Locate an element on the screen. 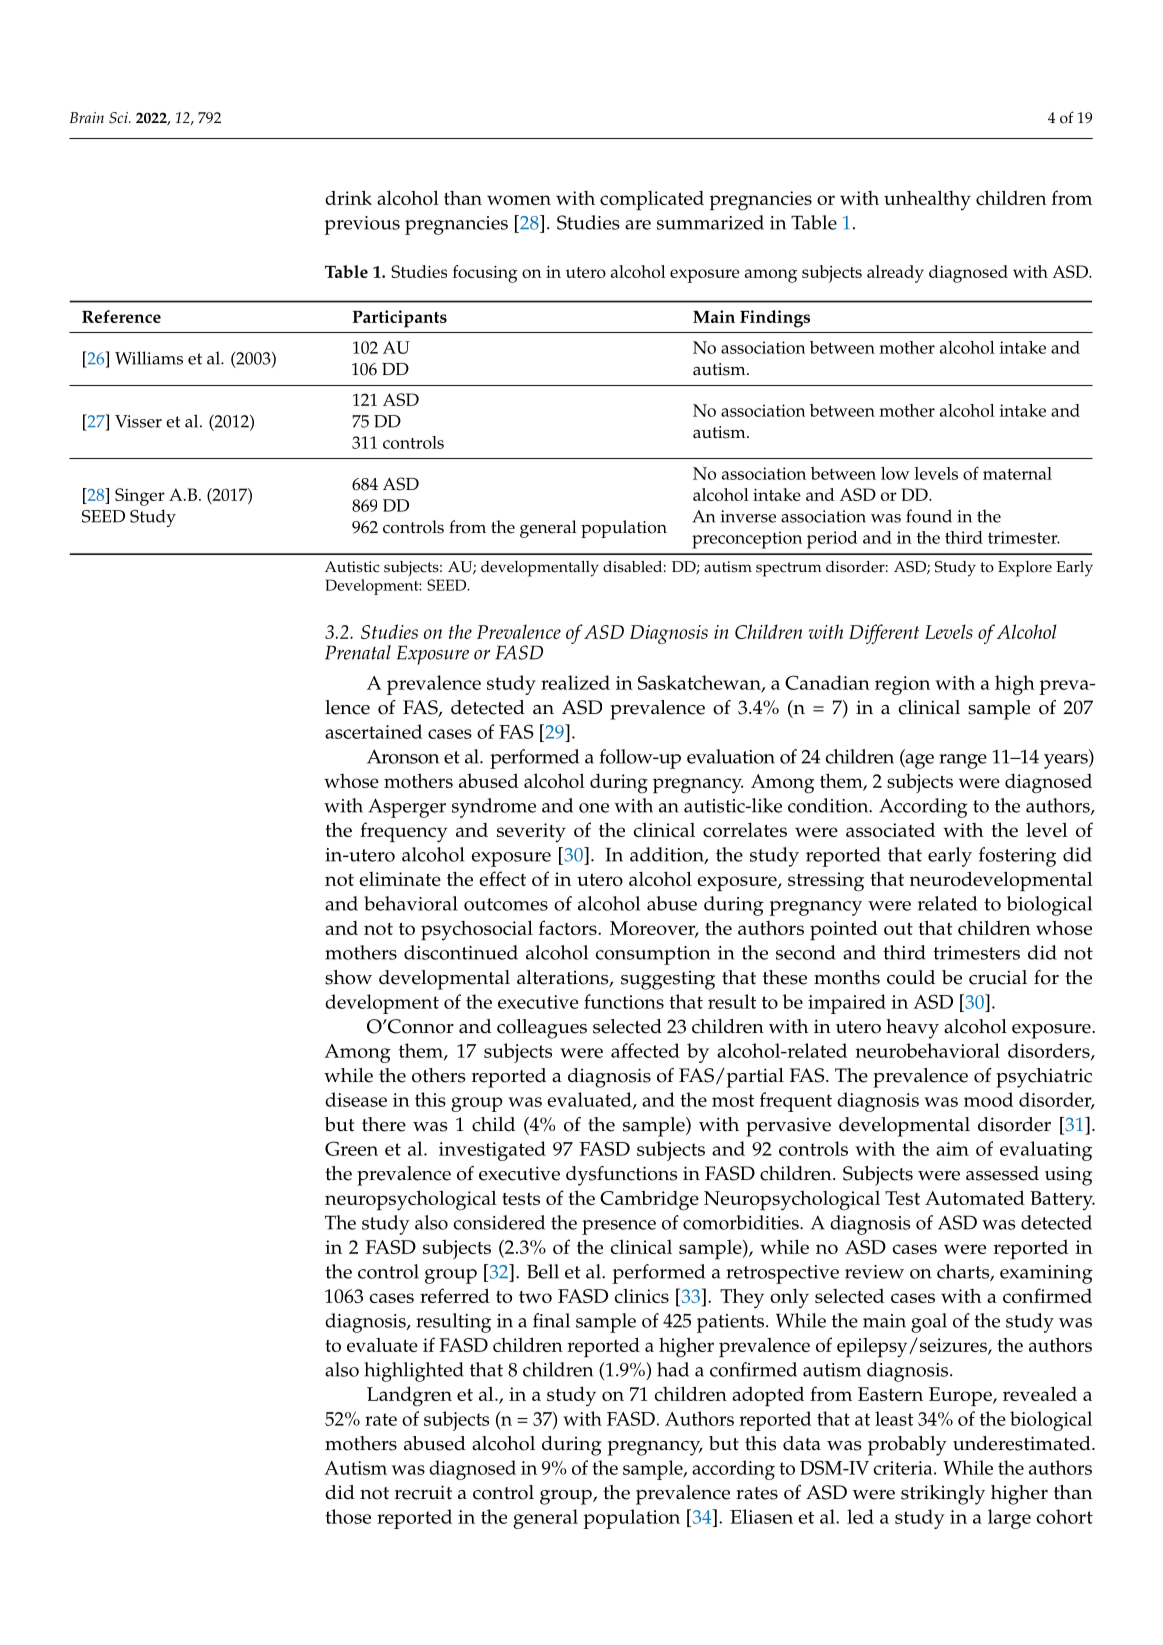 This screenshot has height=1645, width=1163. aim is located at coordinates (952, 1149).
